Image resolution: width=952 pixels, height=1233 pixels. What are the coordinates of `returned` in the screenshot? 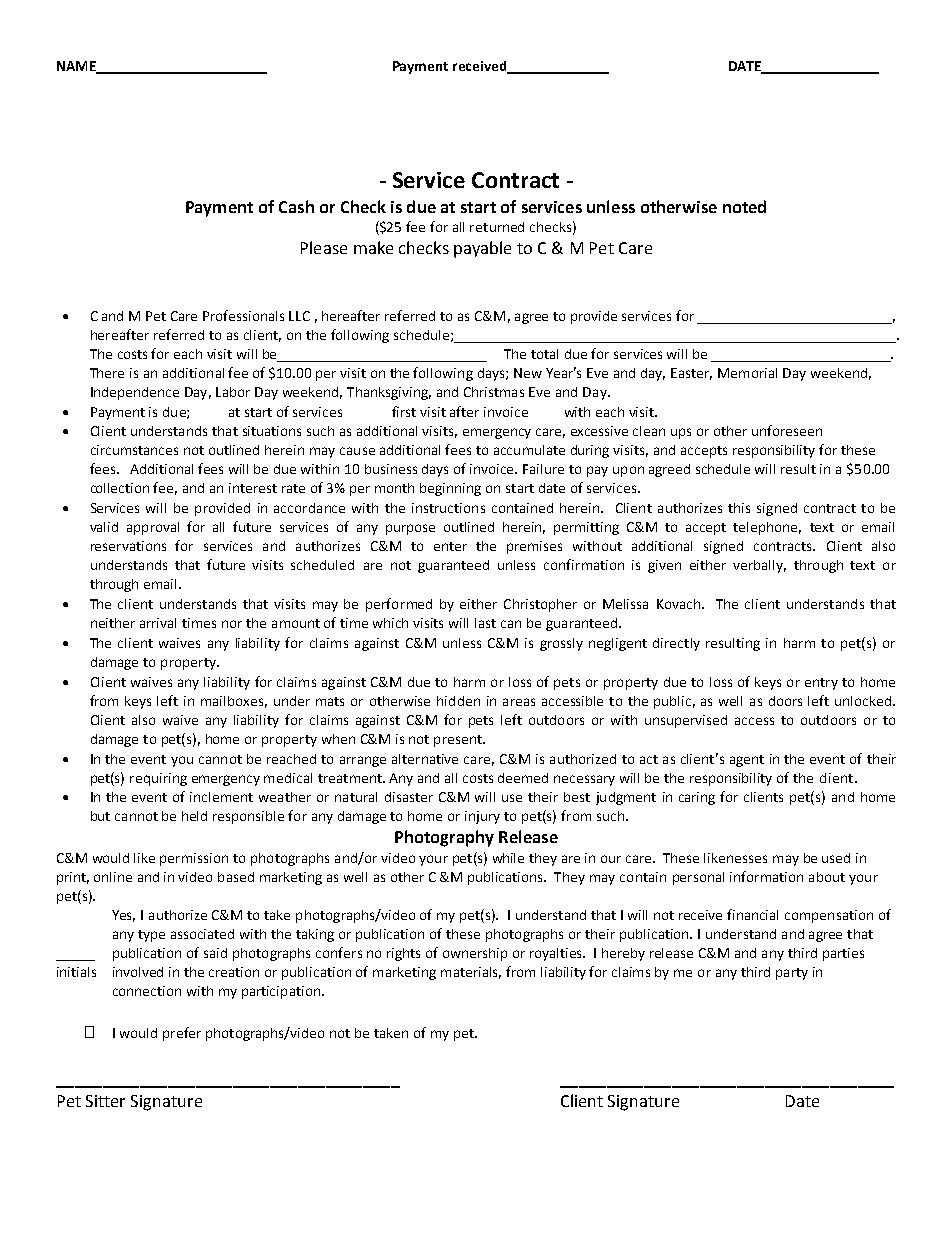 It's located at (497, 227).
